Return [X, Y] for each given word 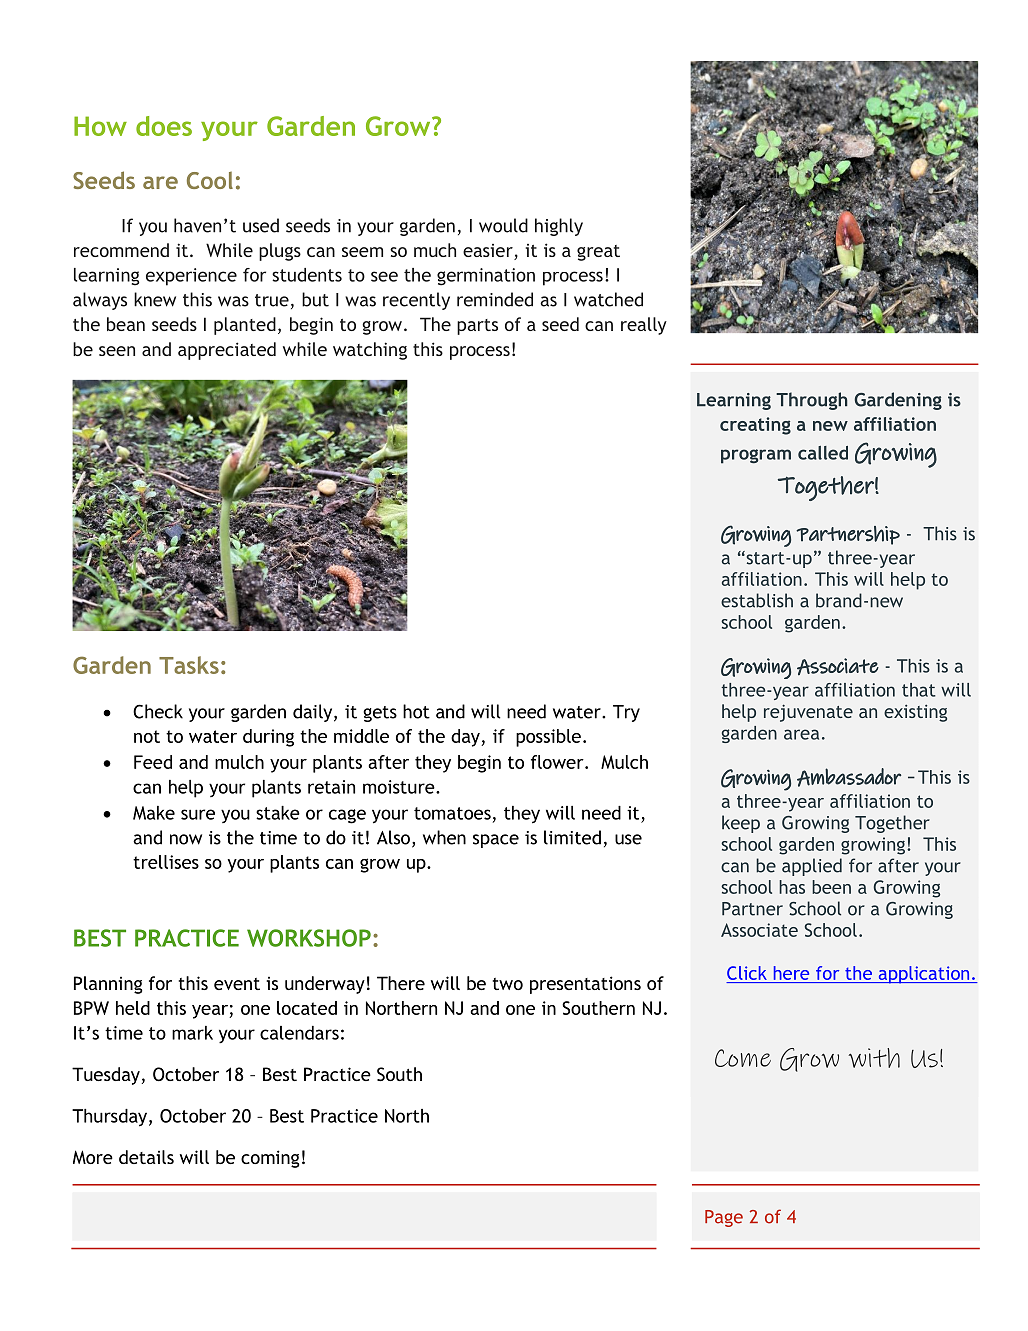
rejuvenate [808, 713]
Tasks [189, 665]
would [503, 225]
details [146, 1157]
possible [548, 738]
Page [724, 1218]
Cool [210, 180]
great [598, 253]
